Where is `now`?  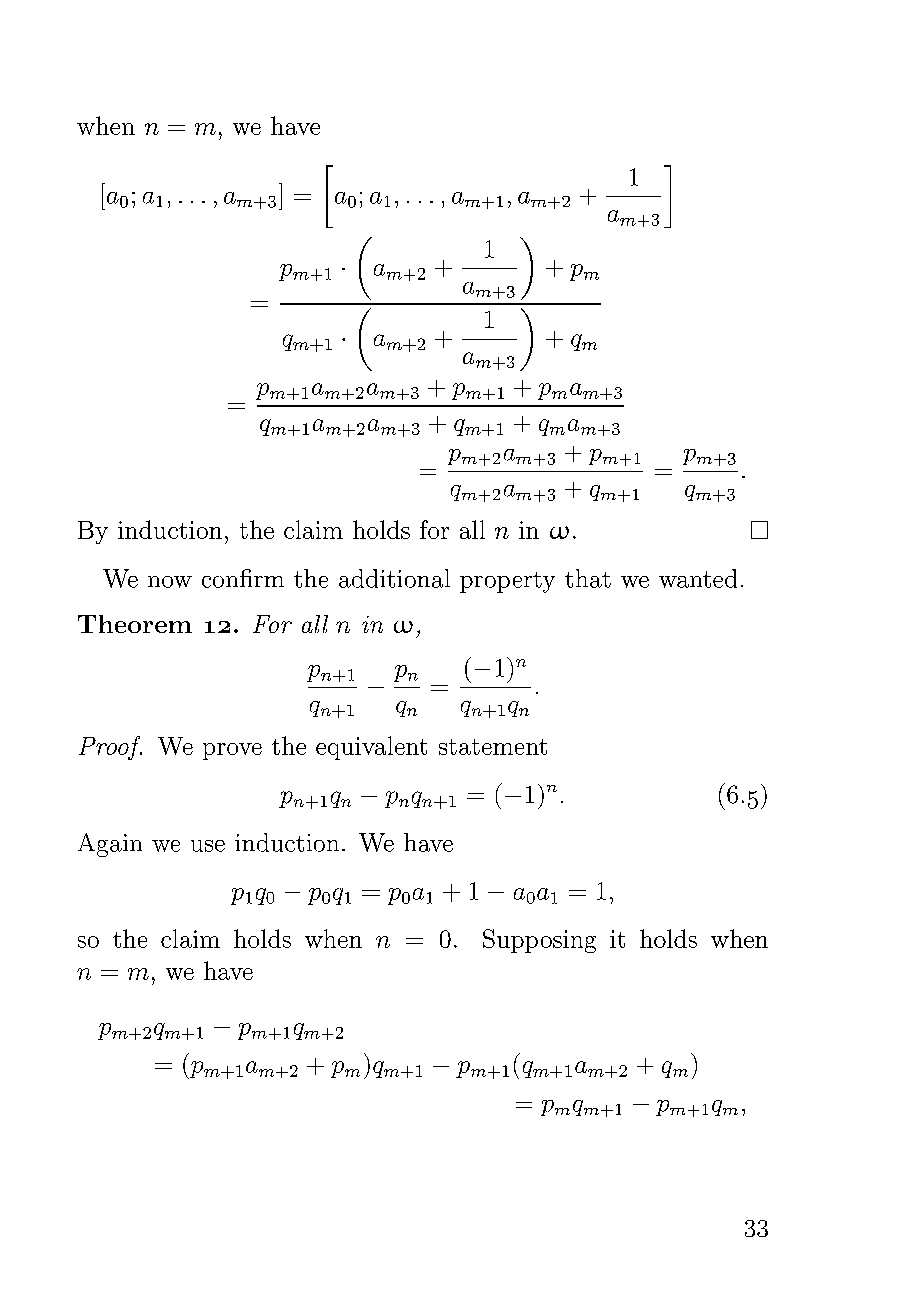 now is located at coordinates (170, 582).
